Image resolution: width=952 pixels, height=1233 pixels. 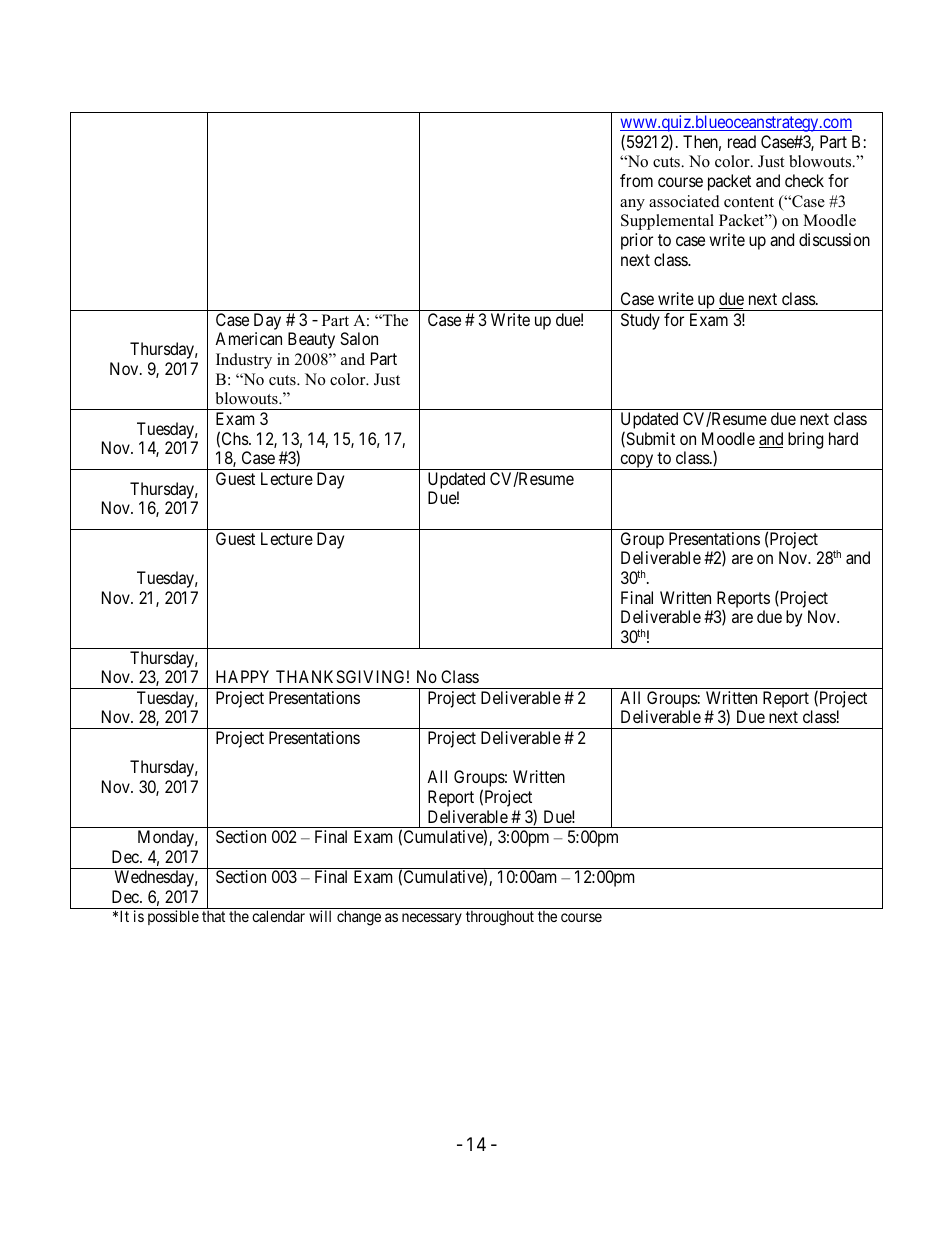 I want to click on Industry, so click(x=244, y=361).
